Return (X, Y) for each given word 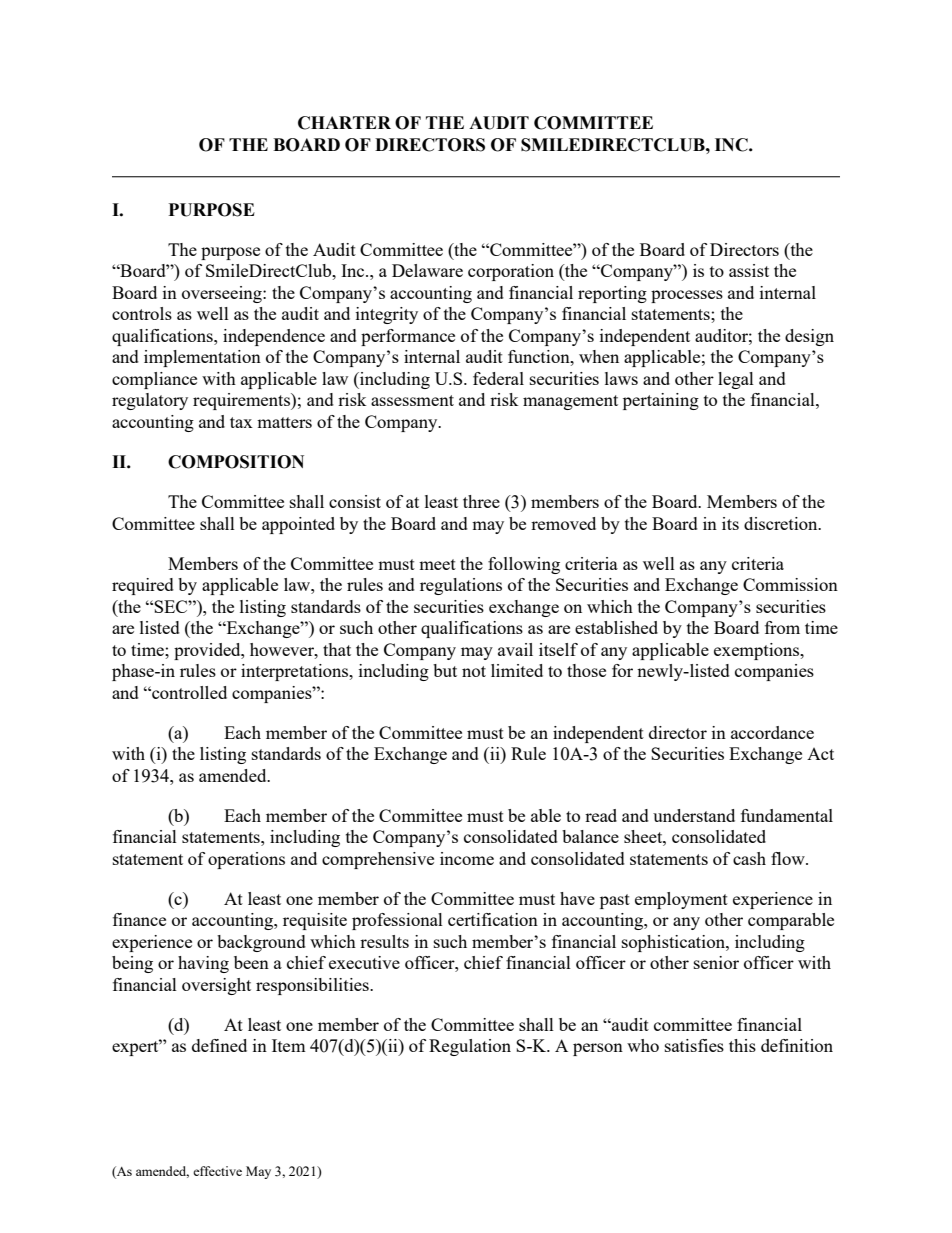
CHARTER (344, 123)
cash (749, 858)
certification (493, 919)
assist (749, 270)
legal (736, 380)
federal (498, 378)
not (474, 671)
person (598, 1049)
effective (217, 1171)
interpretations (296, 672)
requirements (242, 401)
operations (246, 860)
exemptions (758, 651)
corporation (511, 272)
